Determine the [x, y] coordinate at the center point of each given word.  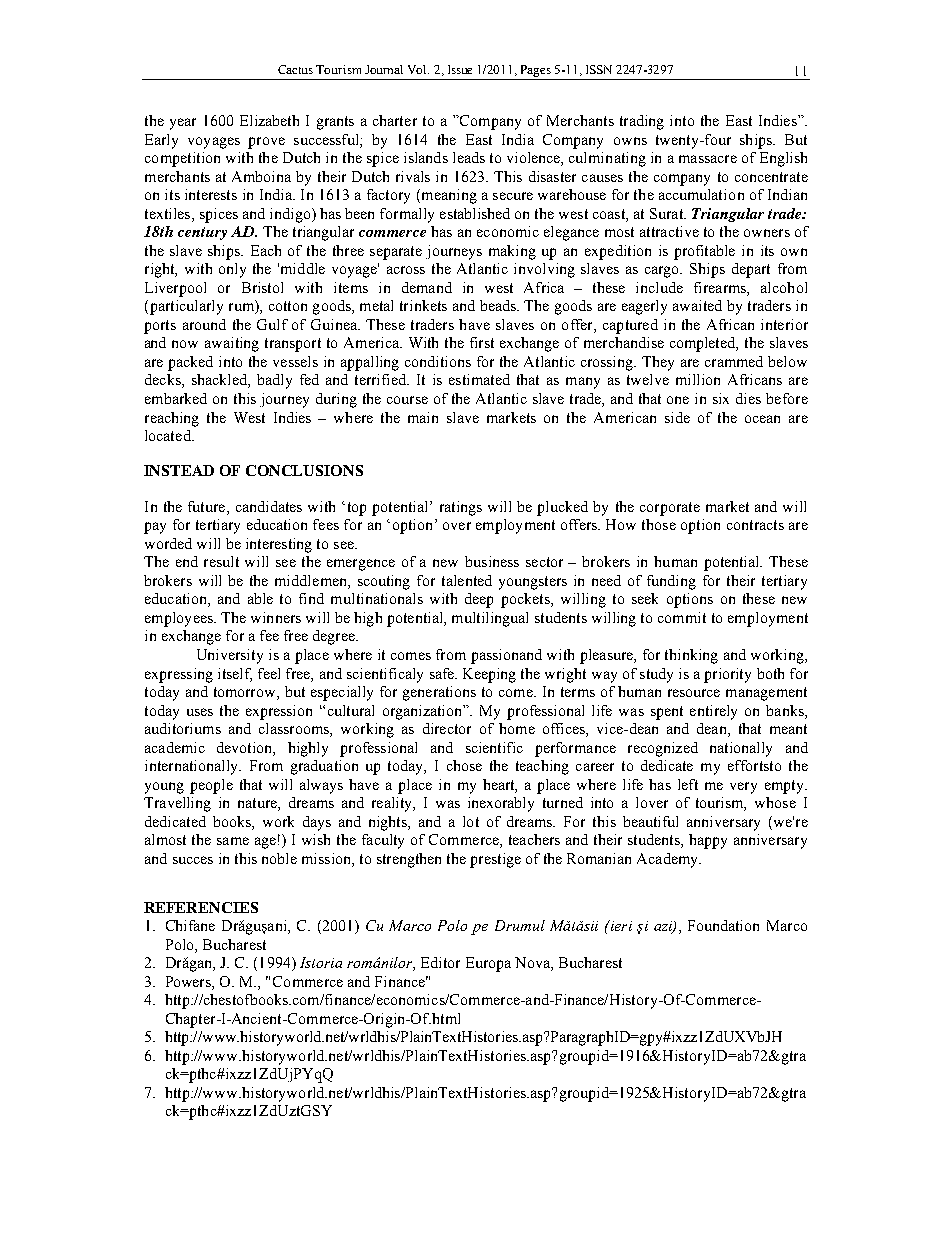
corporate [670, 509]
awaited [697, 305]
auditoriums [183, 728]
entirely [713, 712]
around [204, 324]
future [208, 506]
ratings [461, 508]
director [447, 728]
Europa [488, 964]
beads [499, 305]
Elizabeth [269, 120]
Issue [460, 69]
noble [279, 858]
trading [642, 122]
